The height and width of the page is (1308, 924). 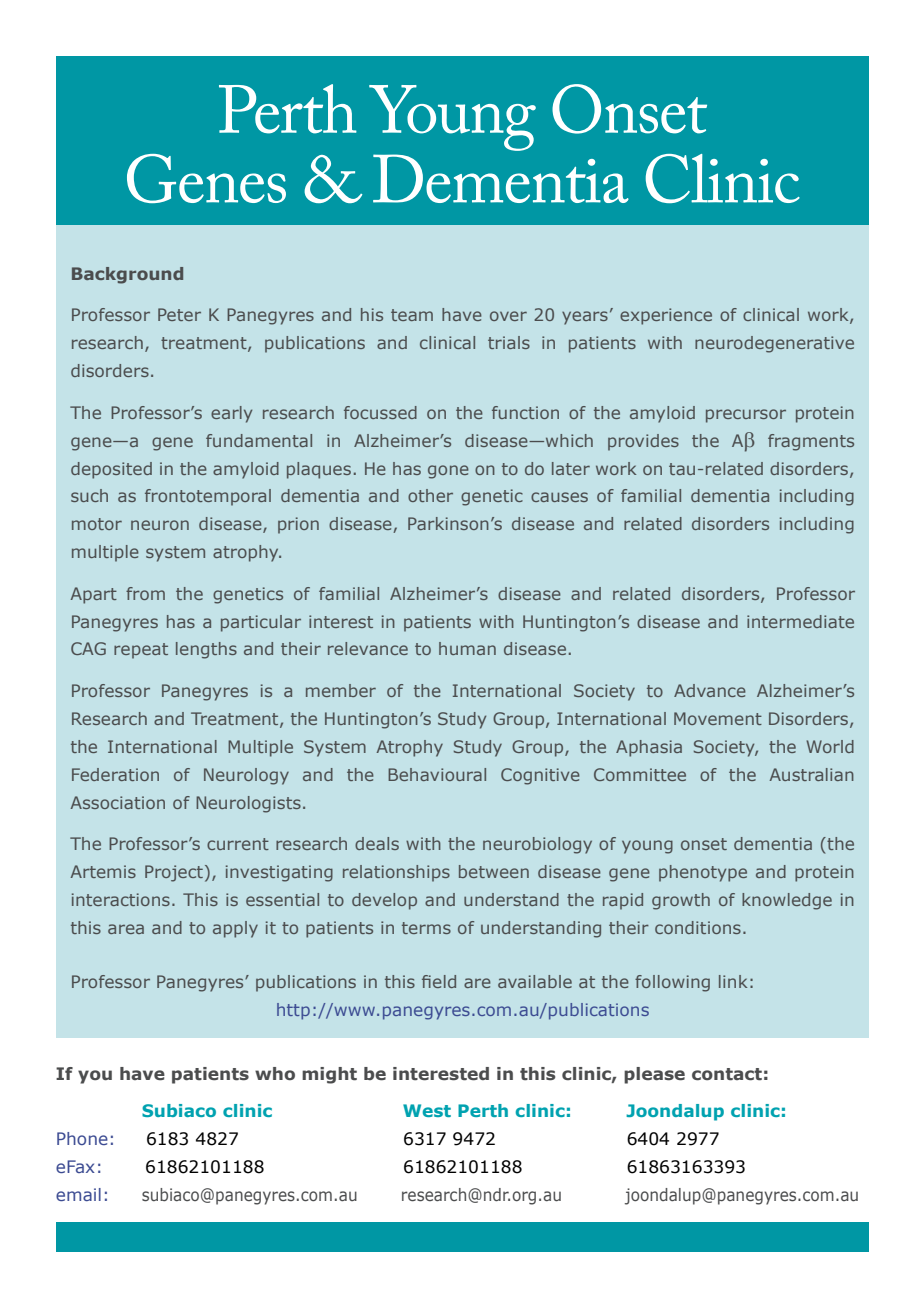 I want to click on team, so click(x=412, y=315).
